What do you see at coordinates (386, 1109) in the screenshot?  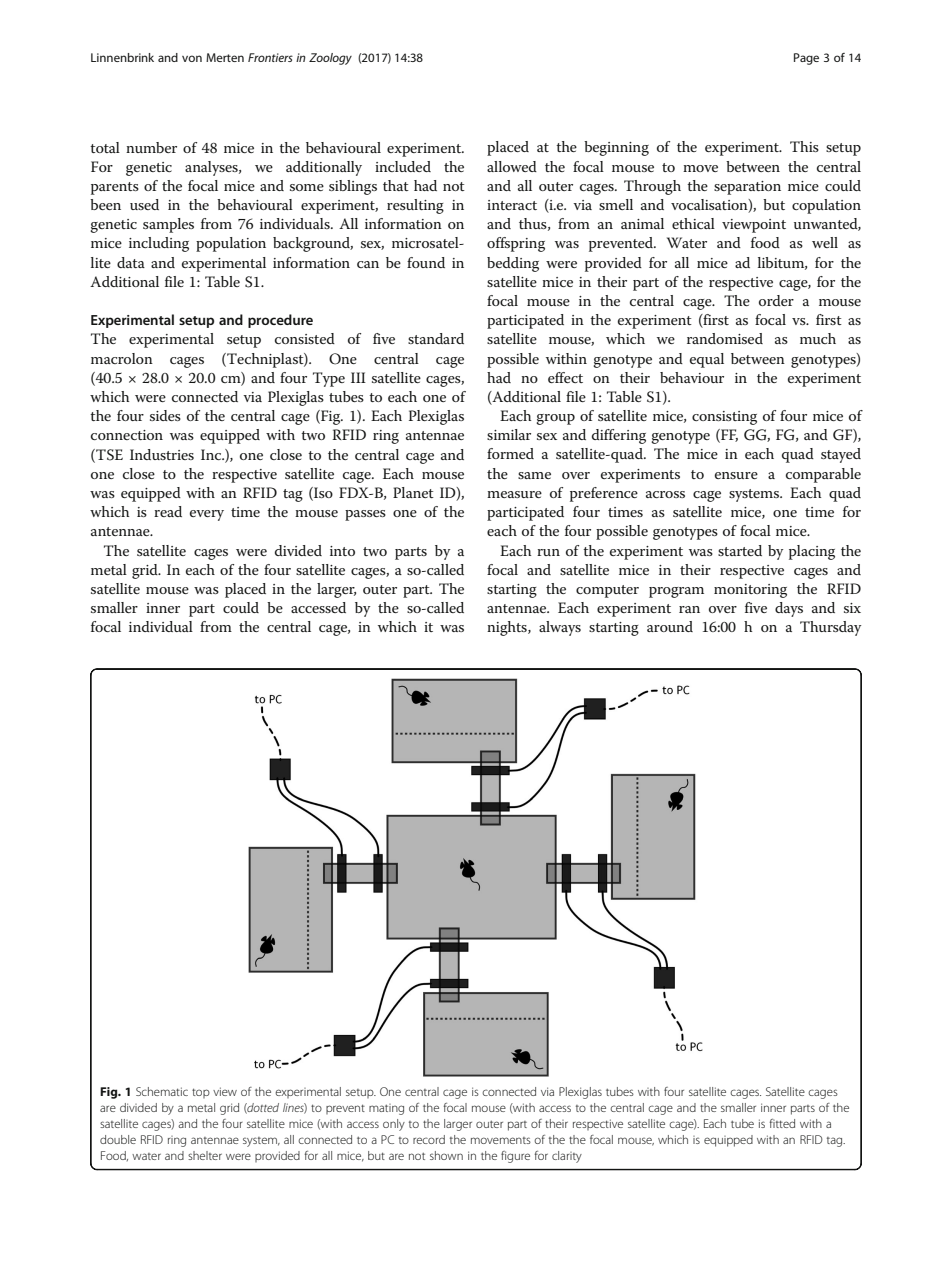 I see `mating` at bounding box center [386, 1109].
